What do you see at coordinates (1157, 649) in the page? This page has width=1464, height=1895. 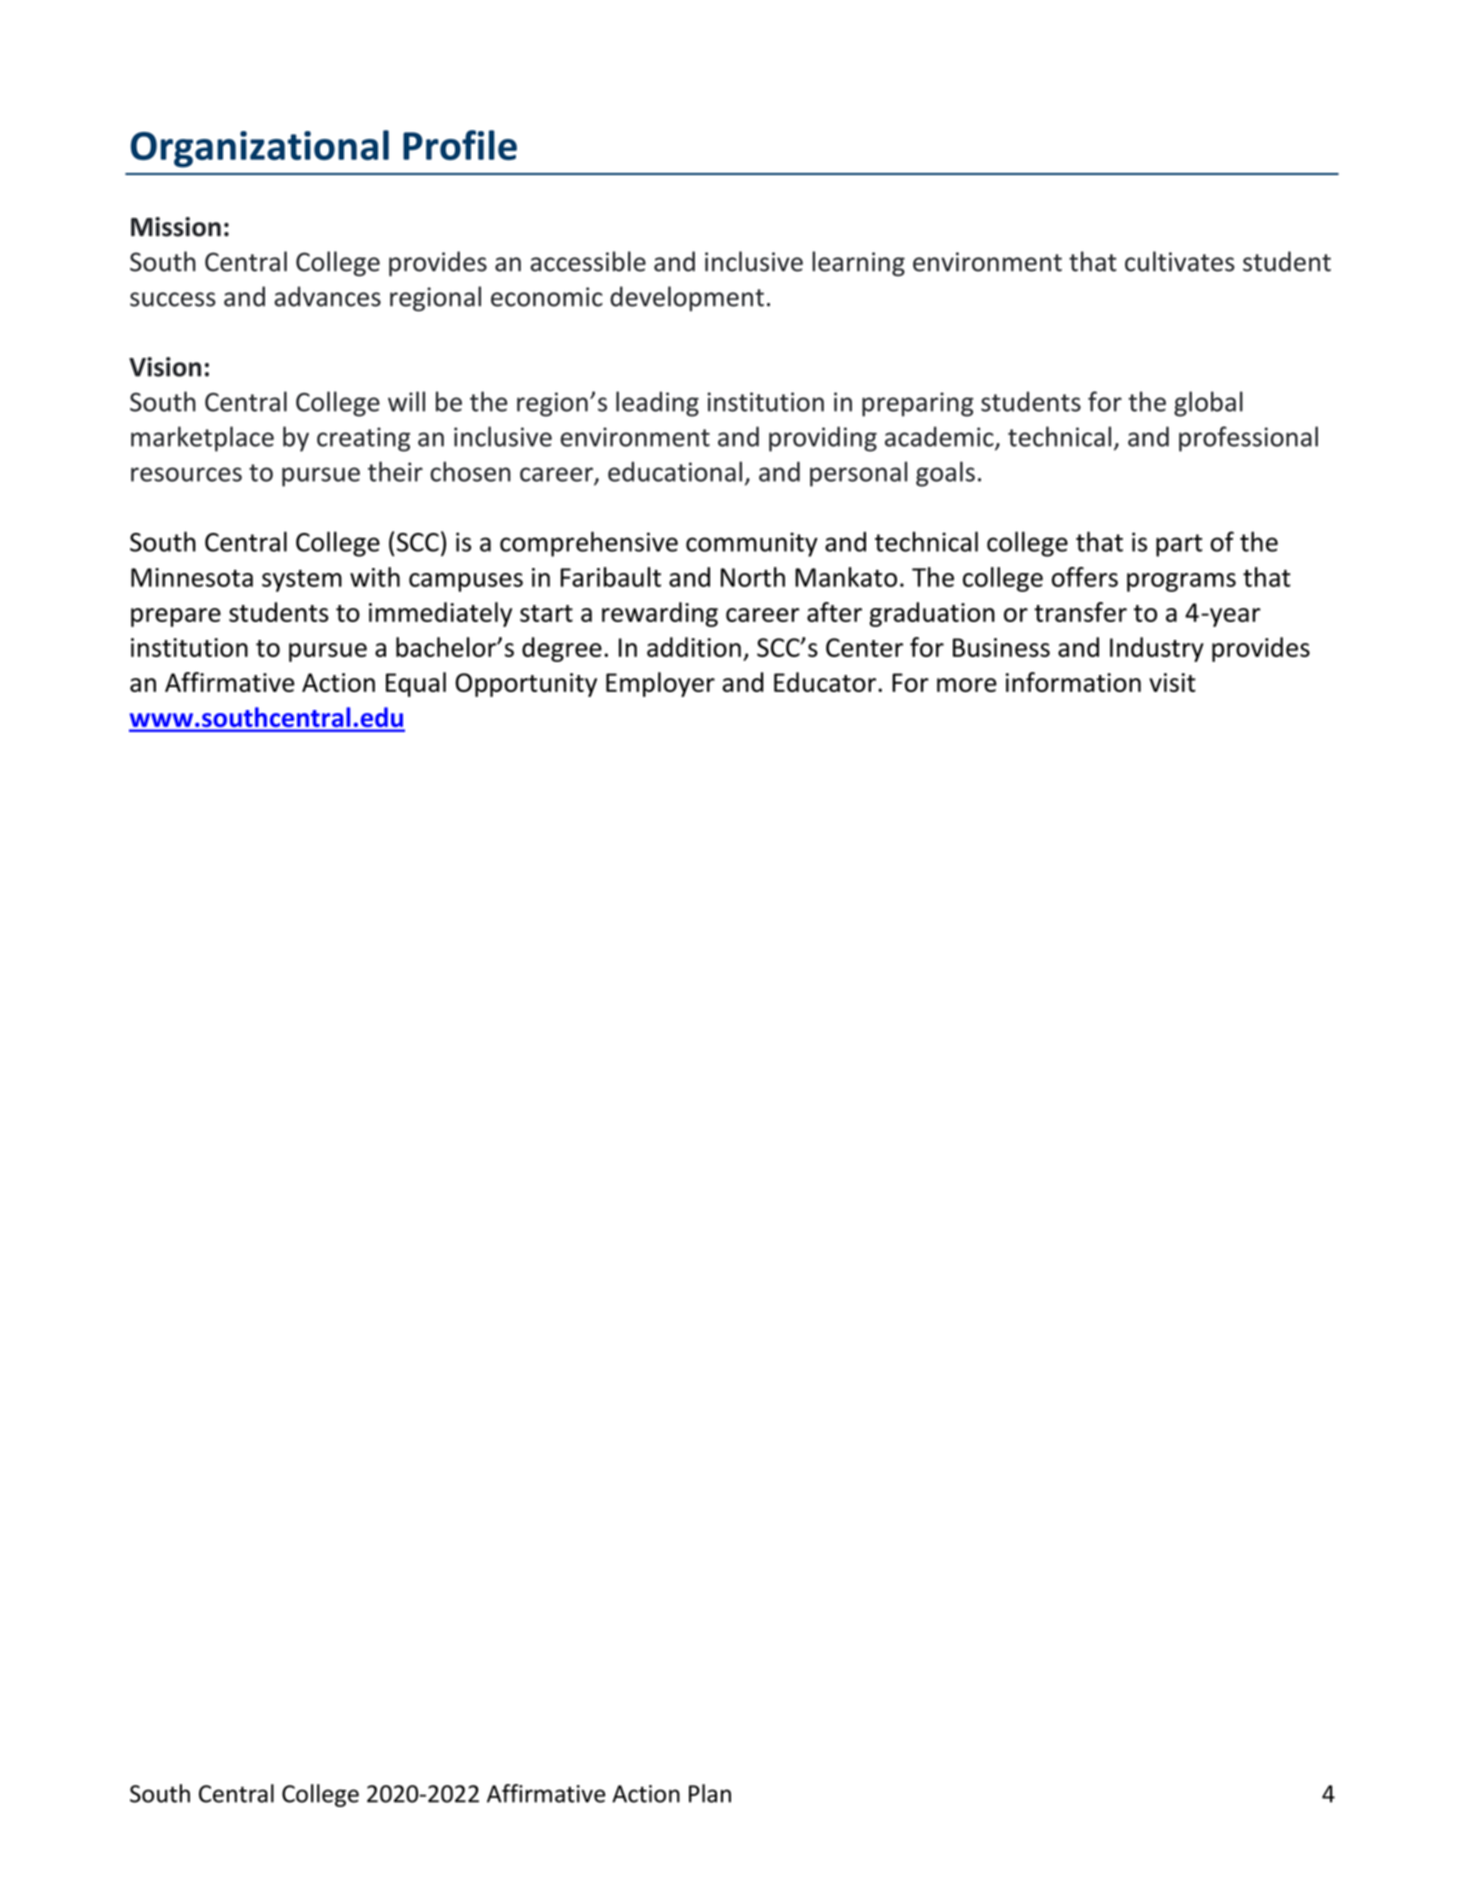 I see `Industry` at bounding box center [1157, 649].
